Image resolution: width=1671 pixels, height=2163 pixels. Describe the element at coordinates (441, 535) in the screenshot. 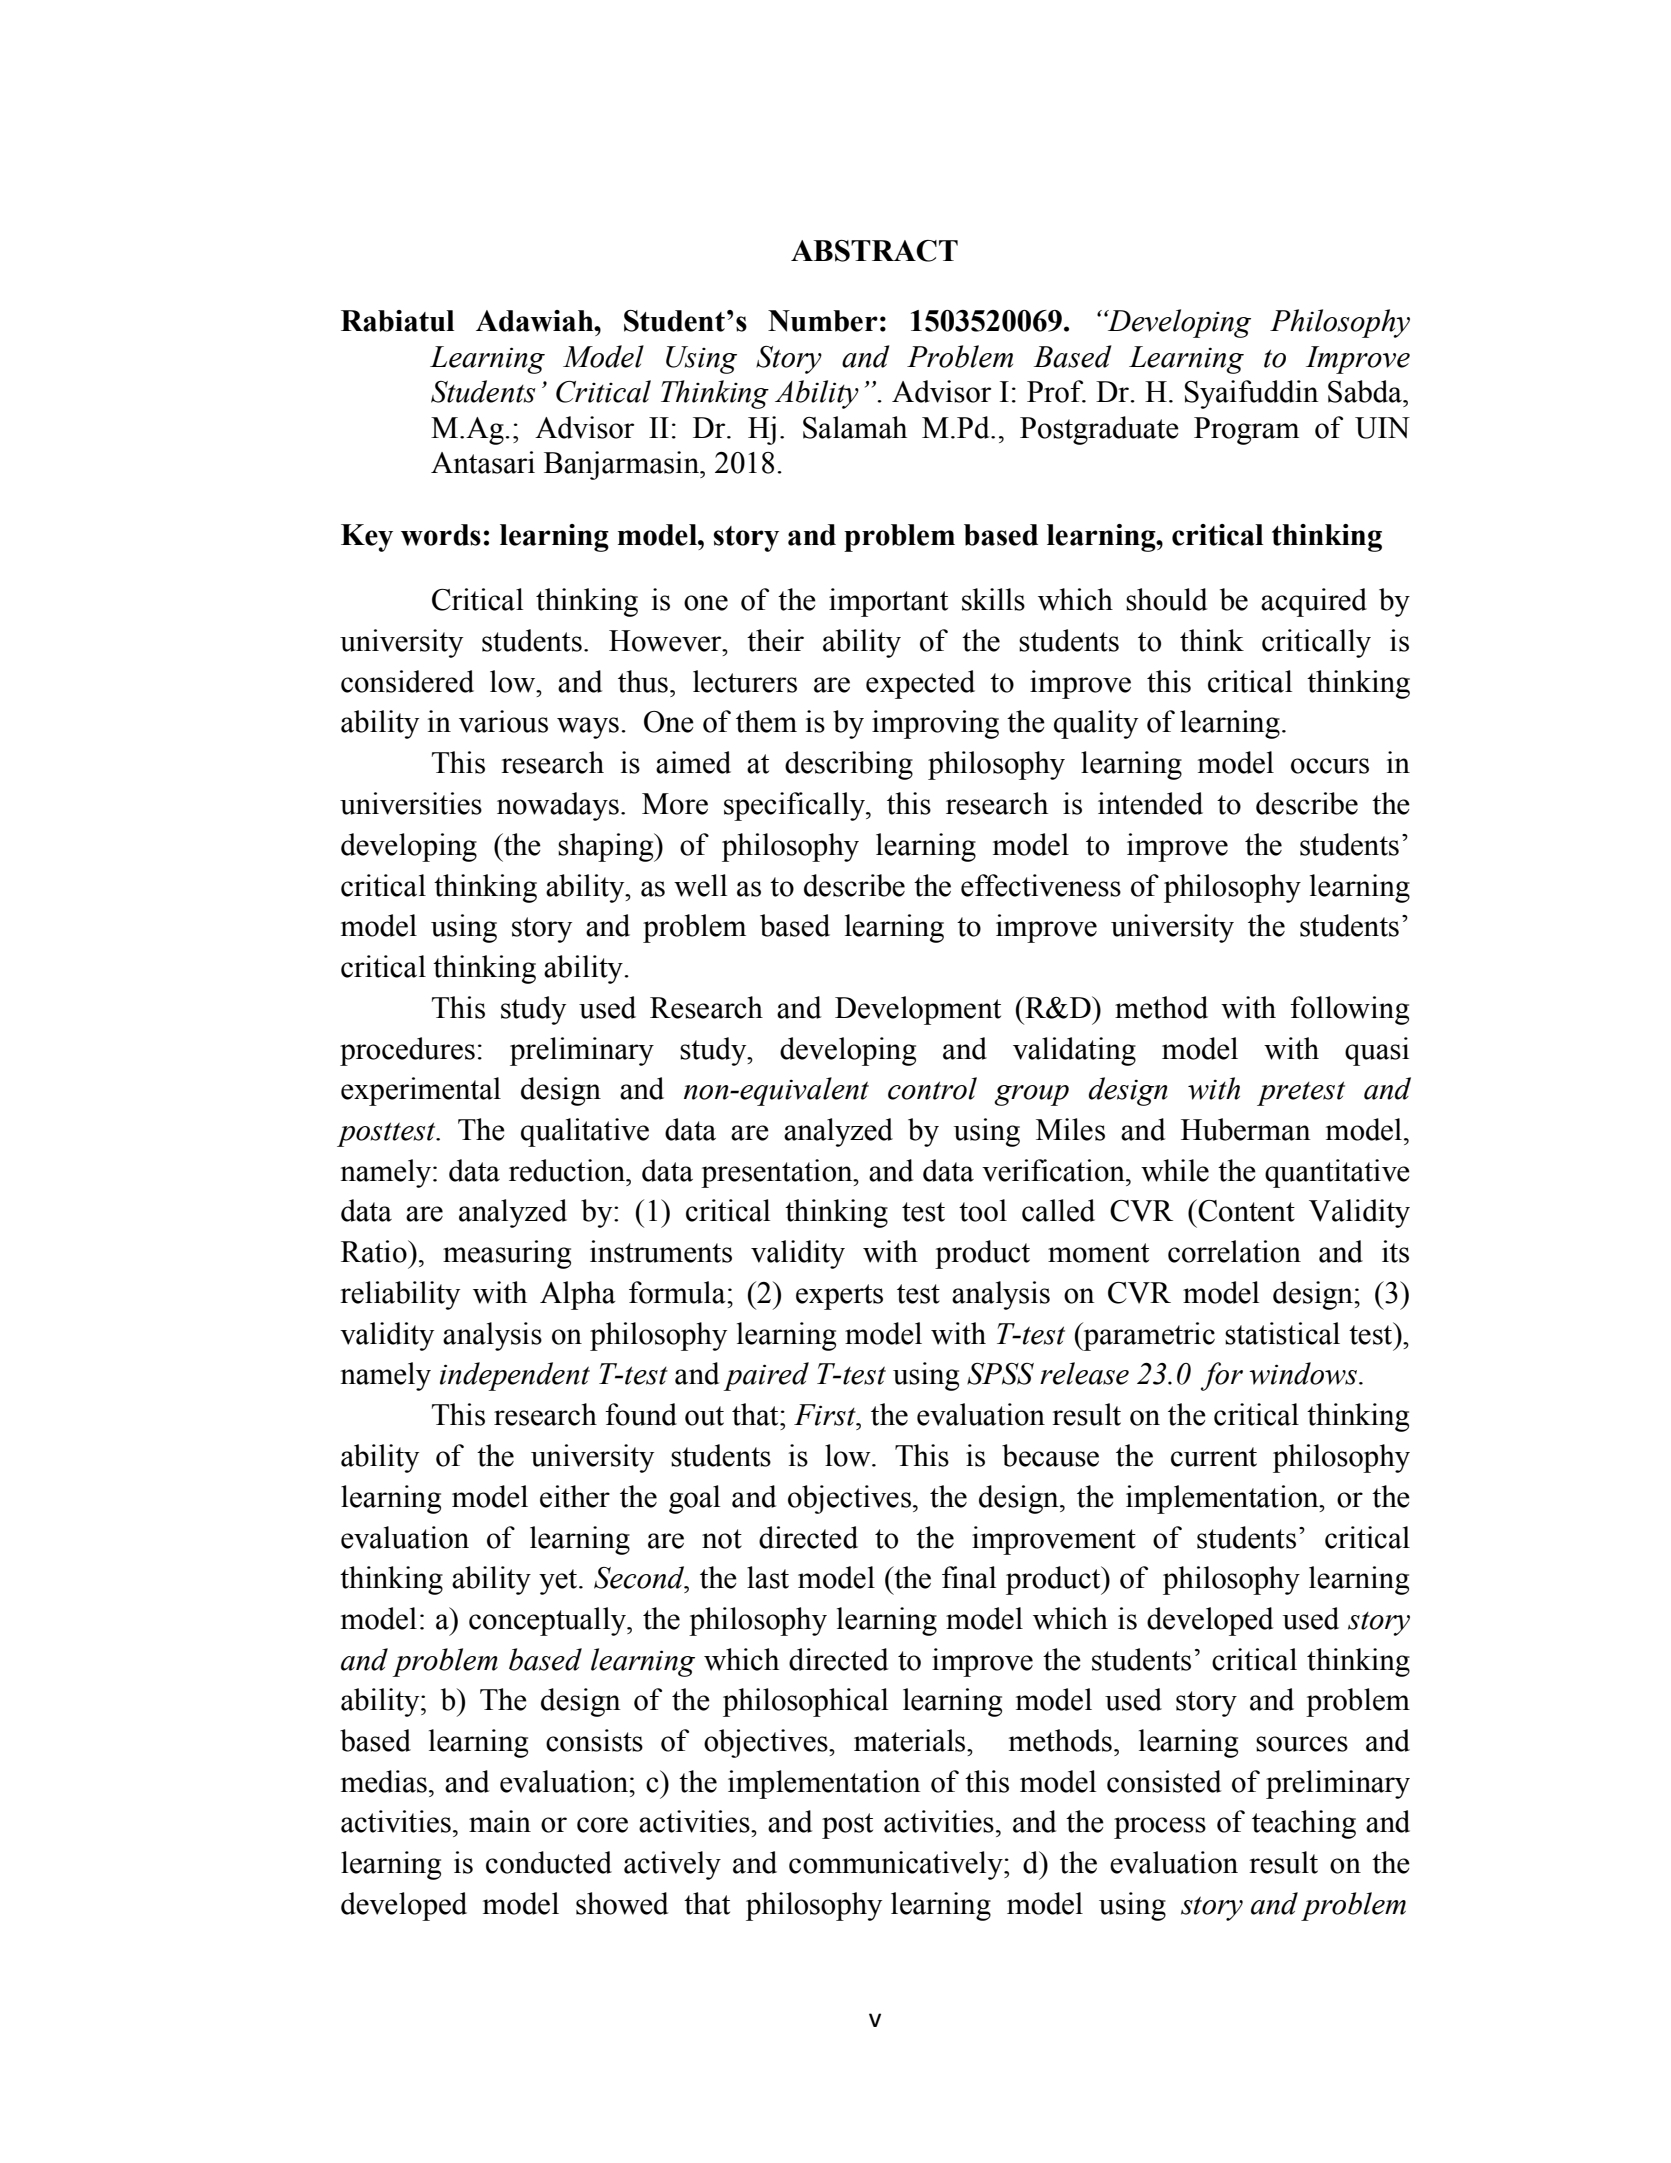

I see `words` at that location.
